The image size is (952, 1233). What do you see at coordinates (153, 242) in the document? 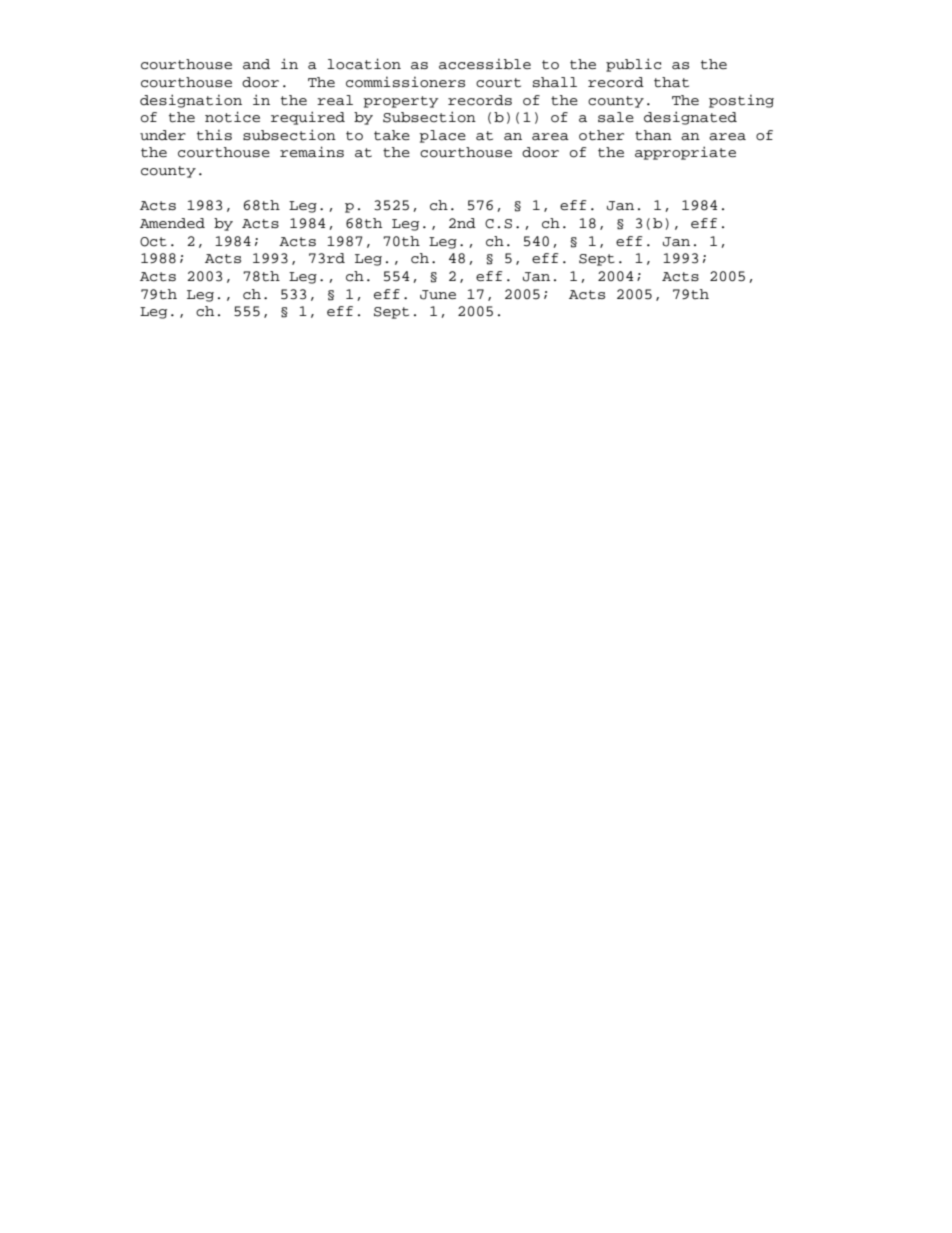
I see `Oct` at bounding box center [153, 242].
